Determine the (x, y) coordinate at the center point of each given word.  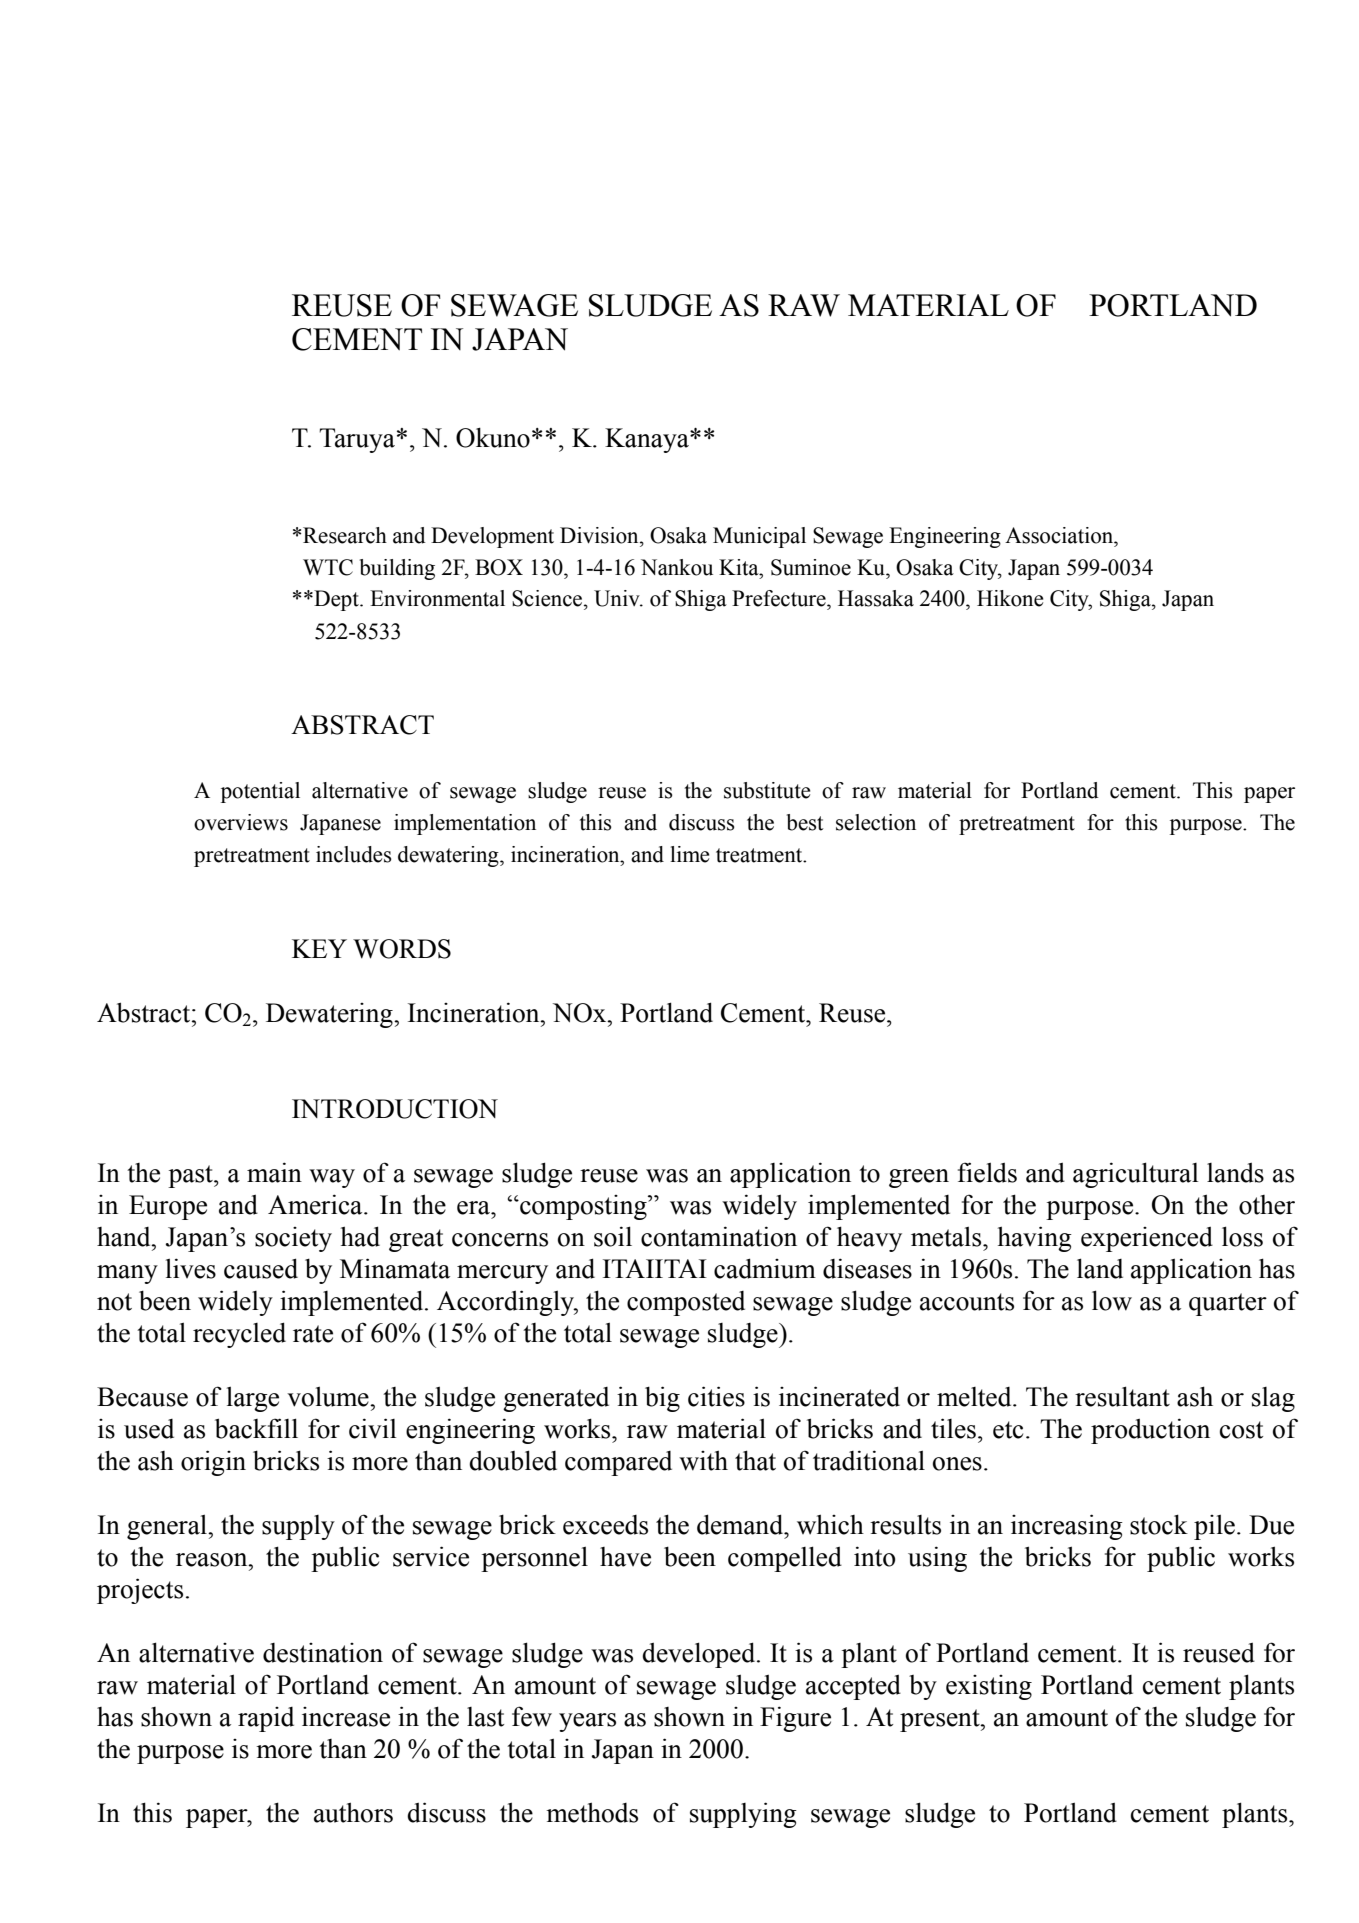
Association (1060, 535)
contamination (719, 1236)
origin (213, 1463)
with (703, 1460)
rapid (266, 1719)
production (1150, 1431)
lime (690, 854)
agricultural (1136, 1175)
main (274, 1172)
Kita (740, 567)
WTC (328, 567)
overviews (241, 822)
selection (876, 822)
